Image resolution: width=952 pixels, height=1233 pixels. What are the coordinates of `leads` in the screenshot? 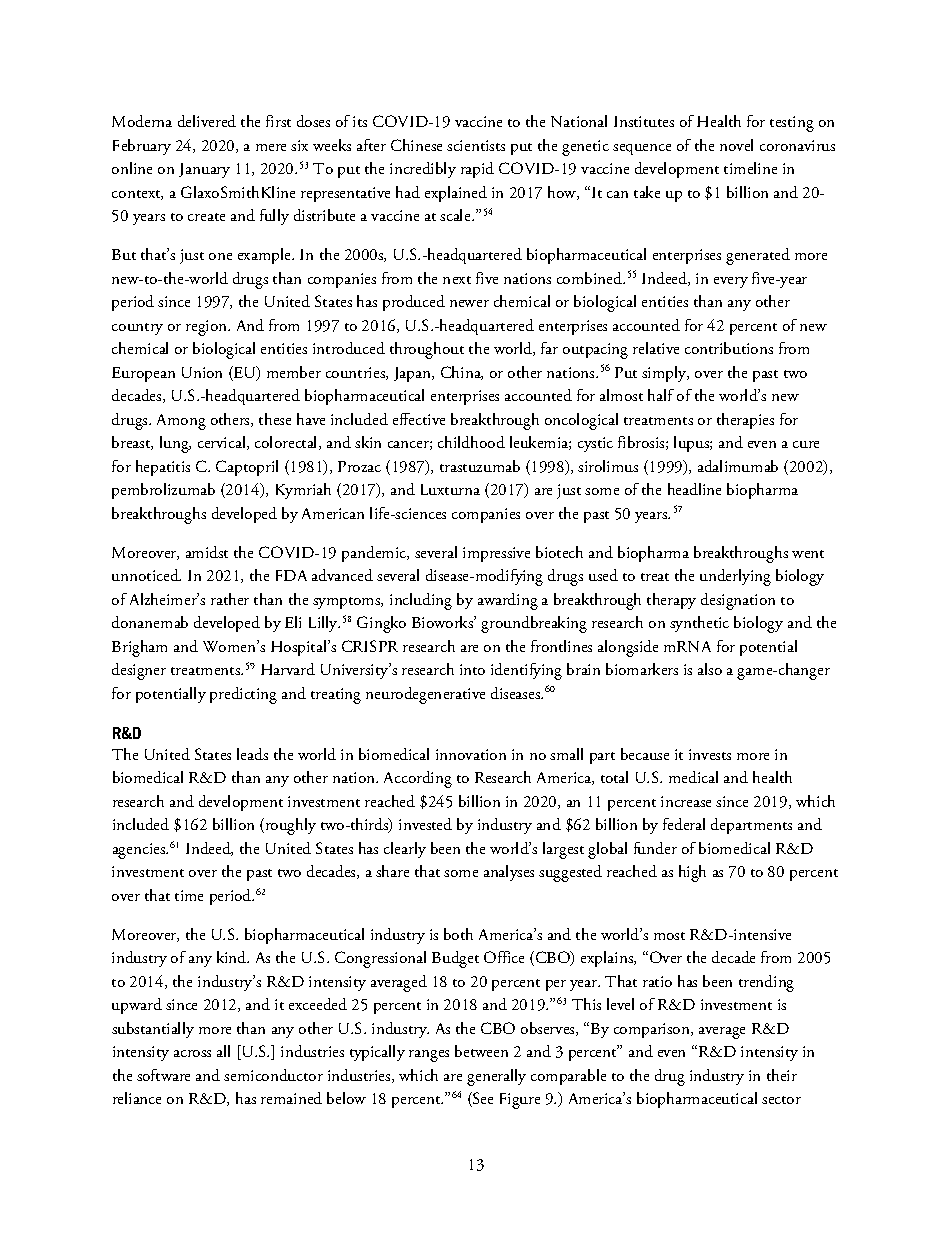 It's located at (252, 754).
